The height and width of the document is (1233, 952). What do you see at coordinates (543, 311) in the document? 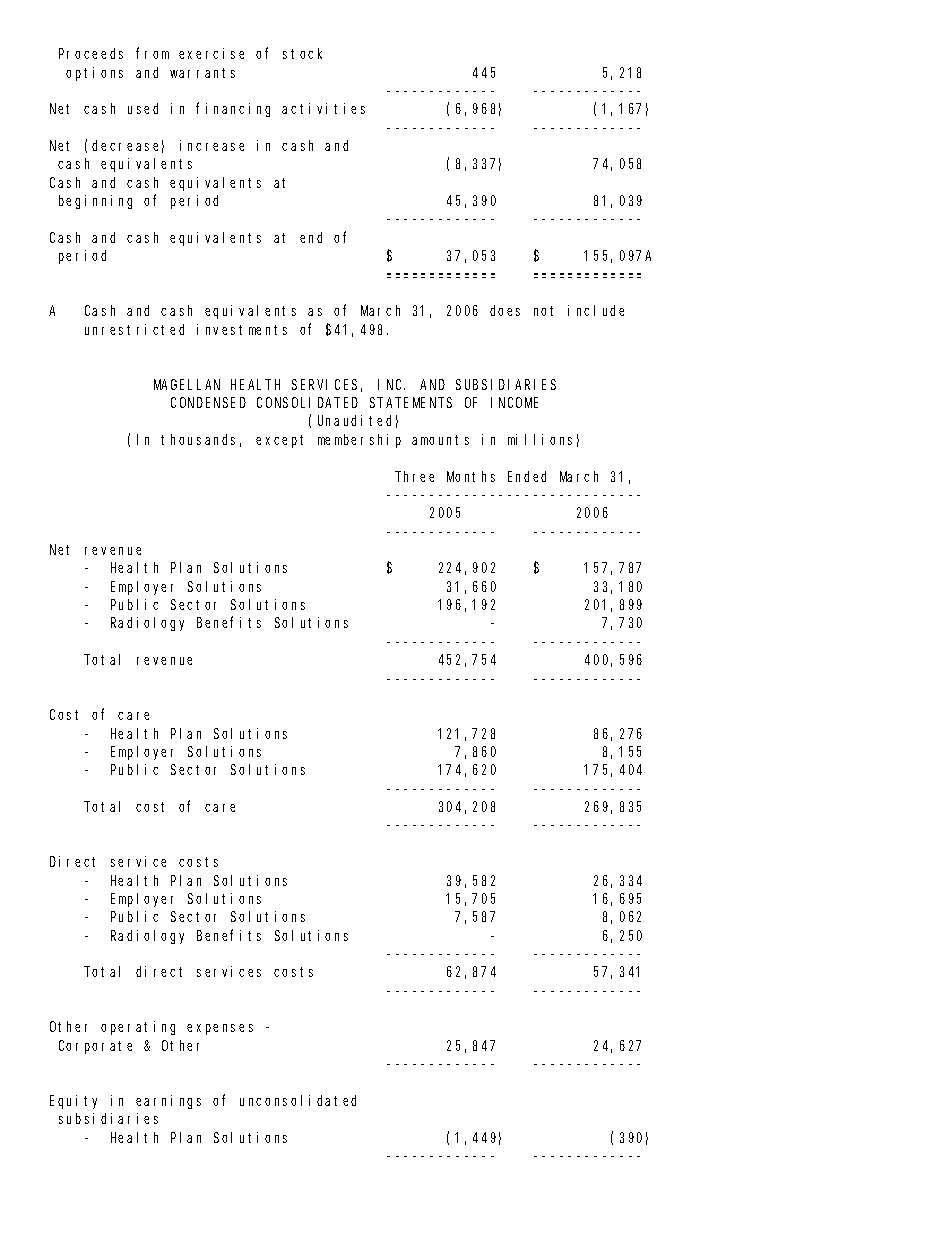
I see `not` at bounding box center [543, 311].
